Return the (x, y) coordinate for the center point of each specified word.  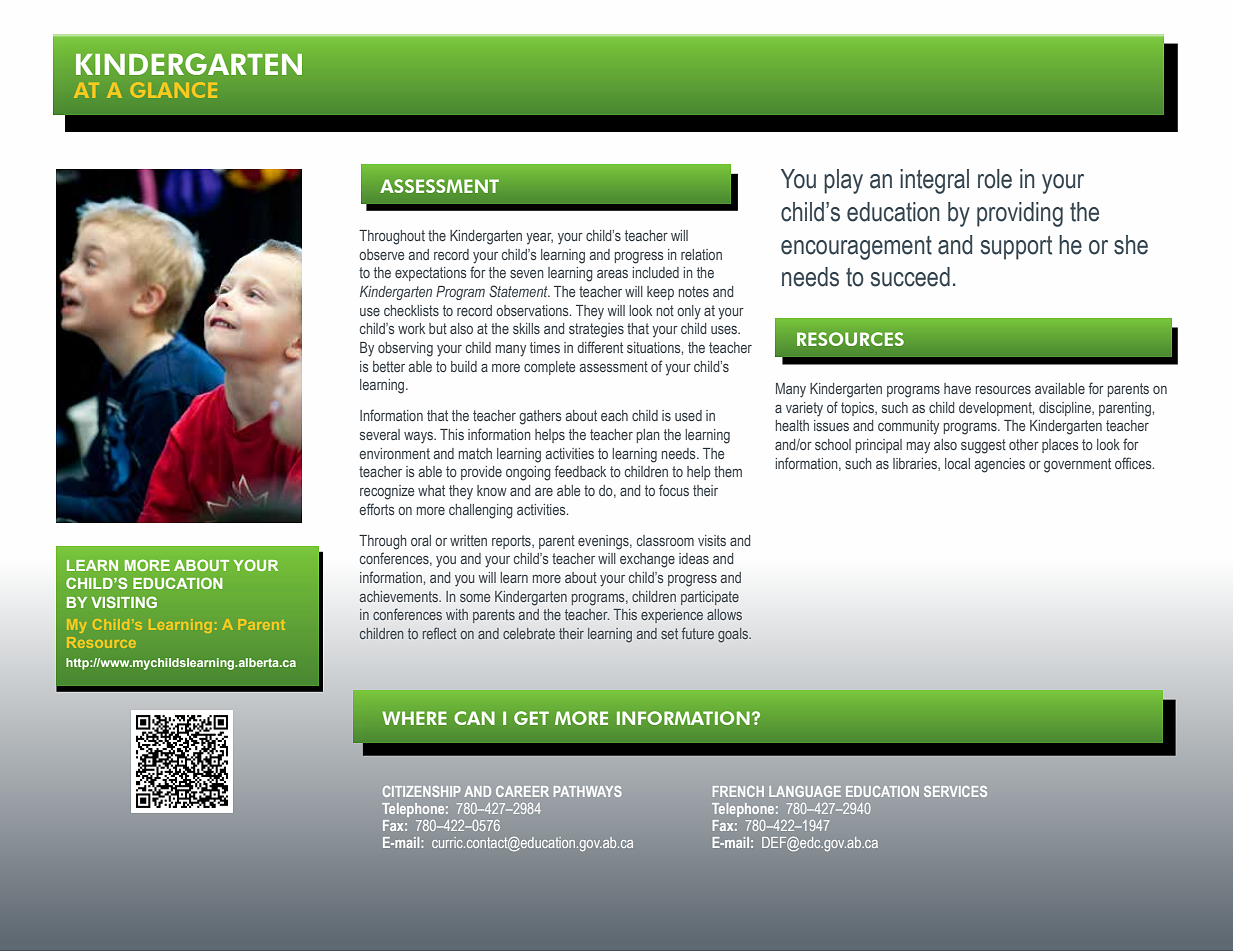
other (1024, 444)
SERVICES (955, 791)
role (995, 179)
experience (672, 616)
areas (612, 274)
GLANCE (173, 90)
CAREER (522, 791)
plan (648, 436)
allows (724, 614)
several (380, 434)
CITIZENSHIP (422, 791)
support (1016, 248)
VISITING (124, 602)
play (843, 181)
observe (382, 254)
